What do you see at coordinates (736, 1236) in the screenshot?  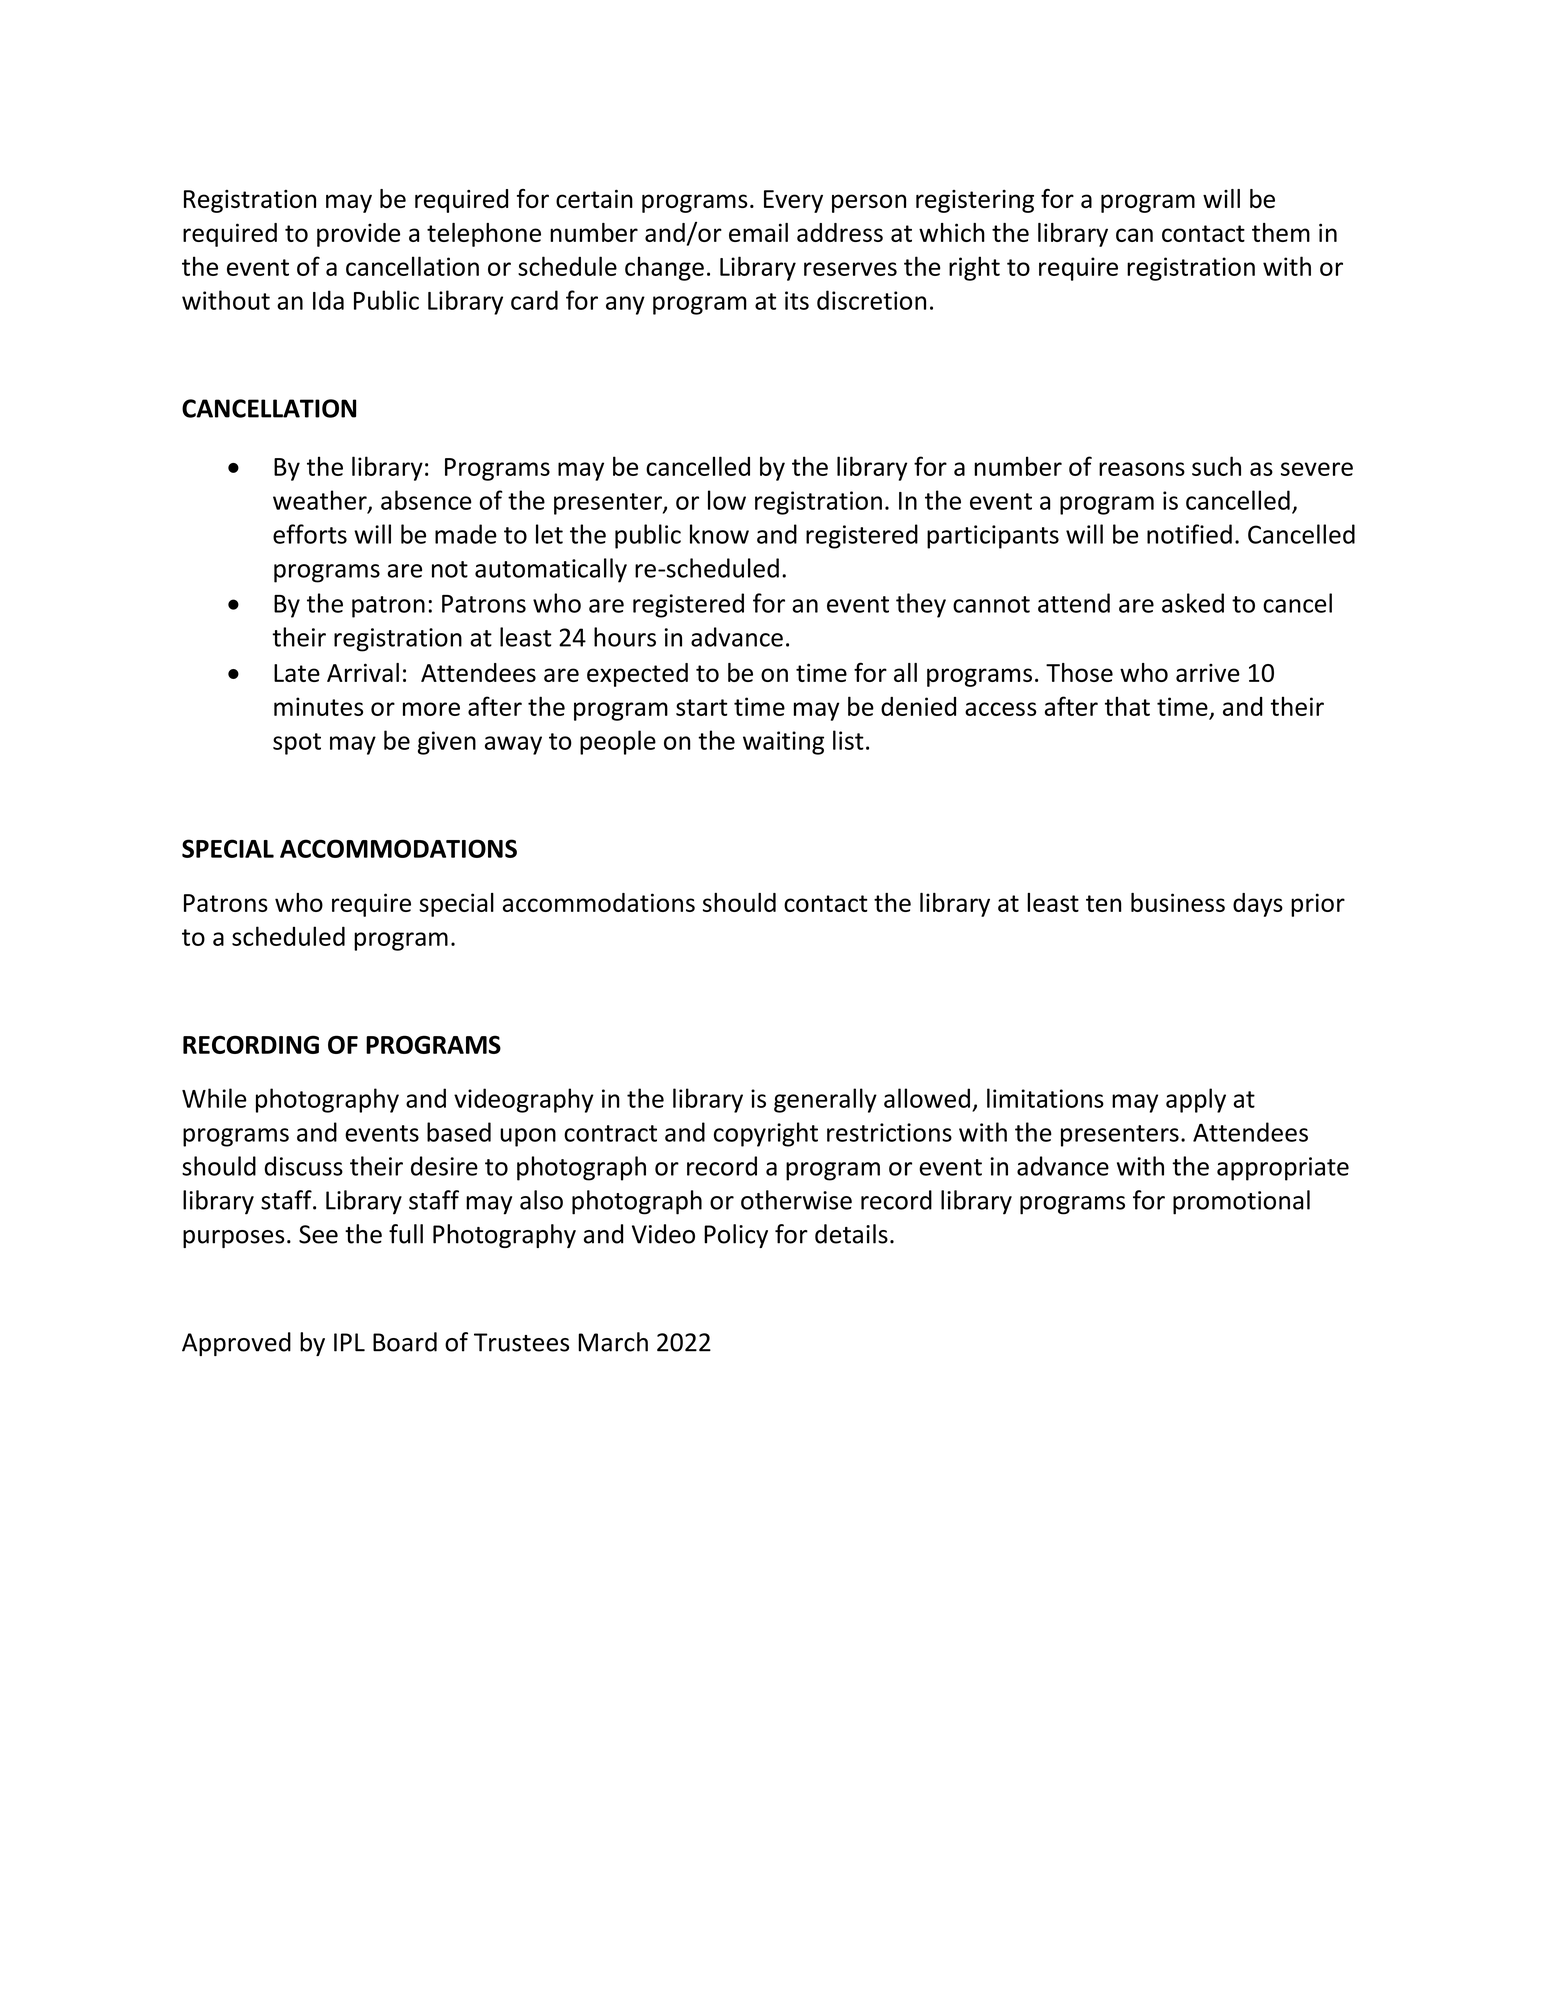 I see `Policy` at bounding box center [736, 1236].
